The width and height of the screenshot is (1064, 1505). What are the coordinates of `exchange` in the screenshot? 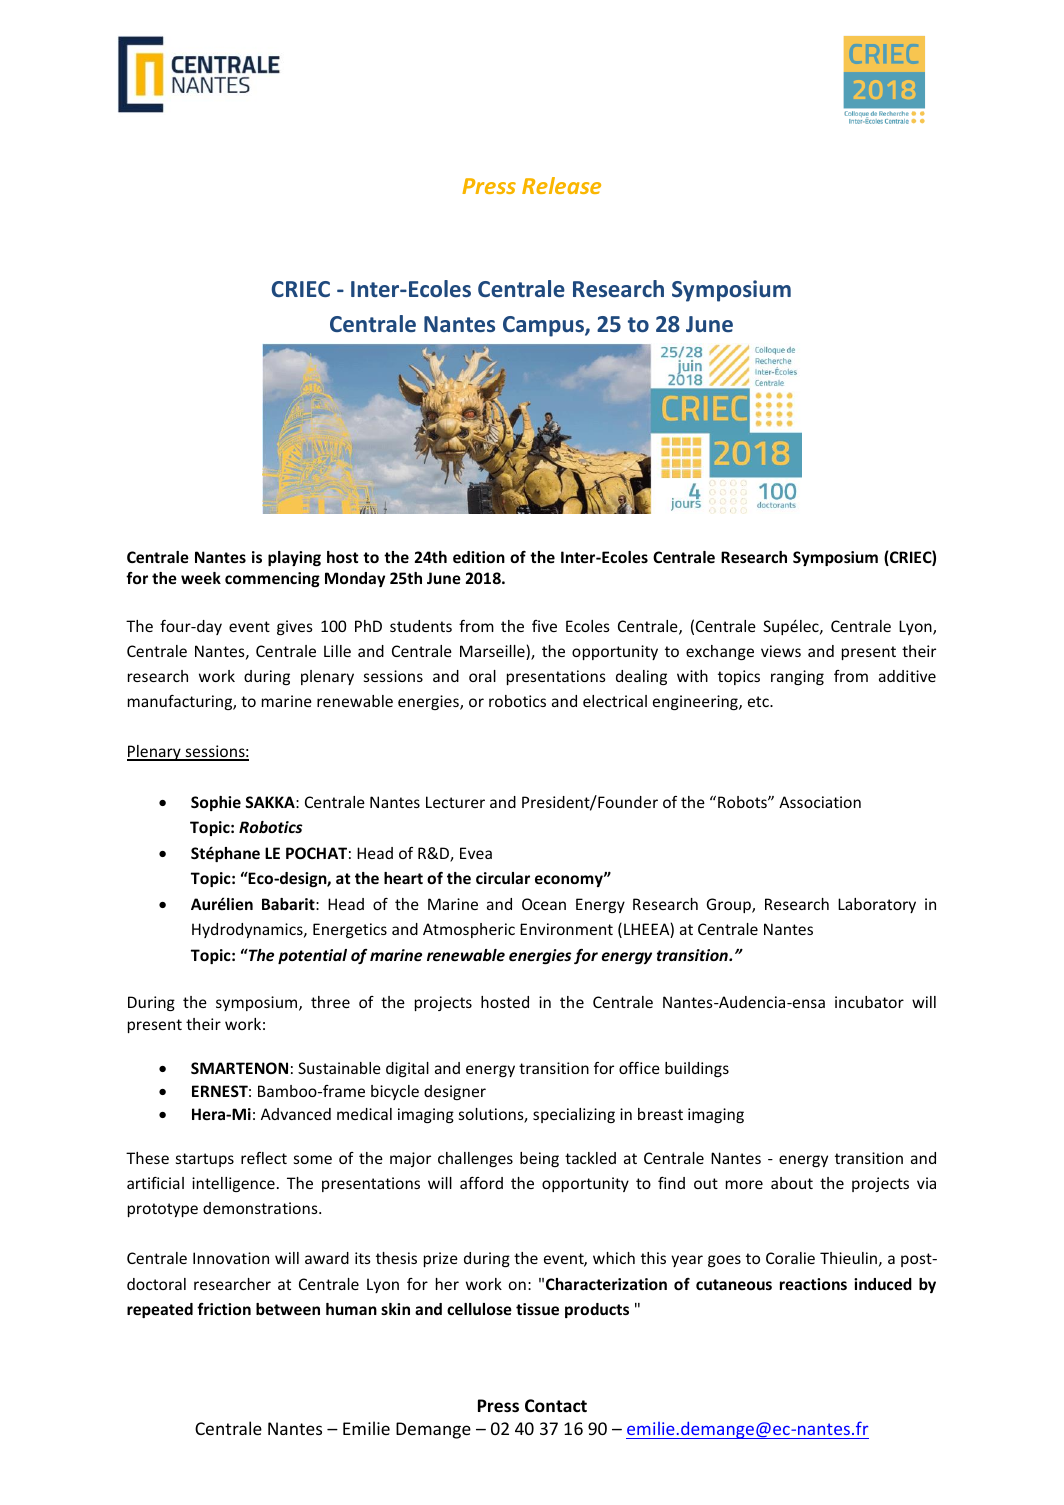 It's located at (720, 652).
